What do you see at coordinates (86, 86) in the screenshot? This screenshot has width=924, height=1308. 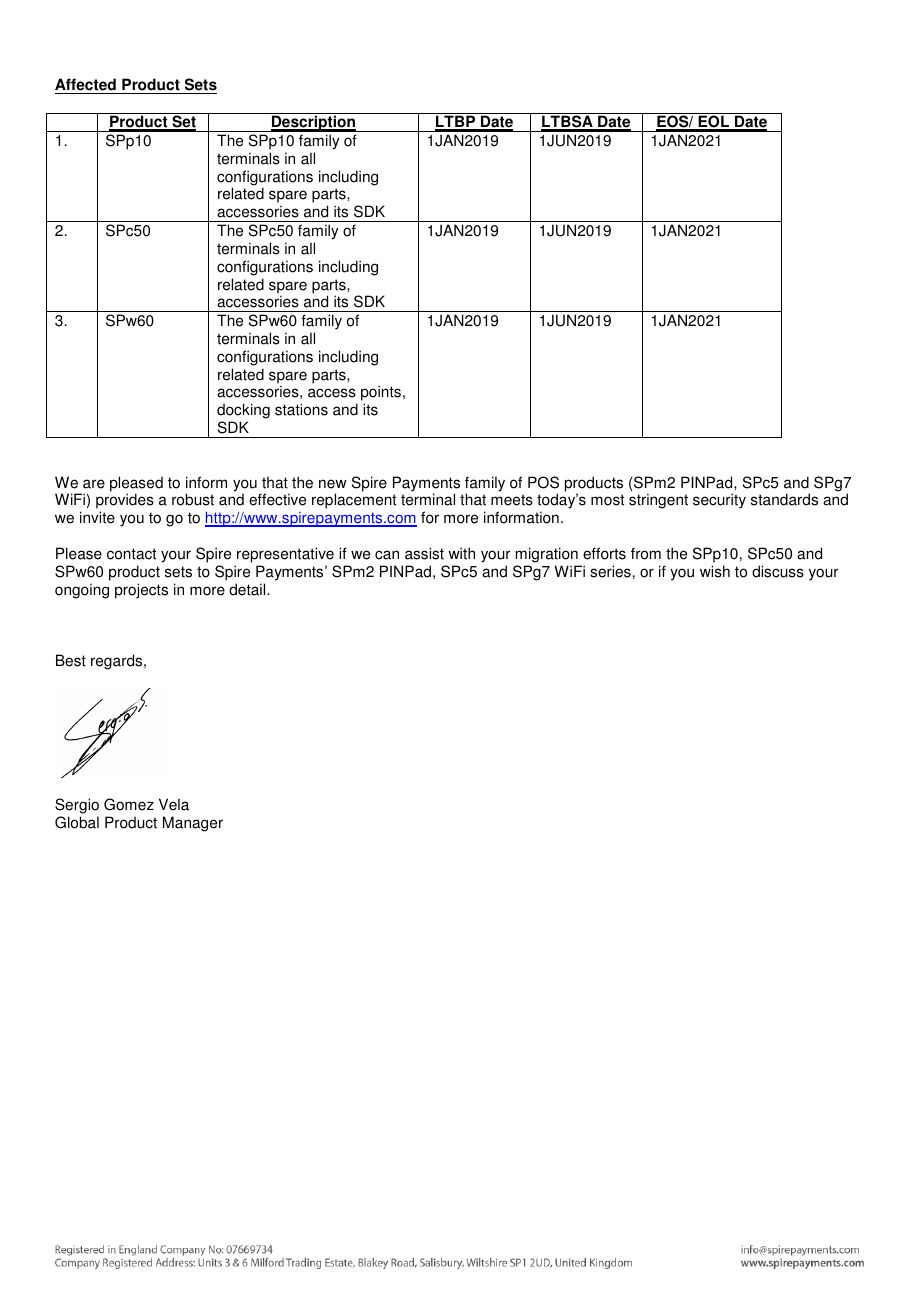 I see `Affected` at bounding box center [86, 86].
